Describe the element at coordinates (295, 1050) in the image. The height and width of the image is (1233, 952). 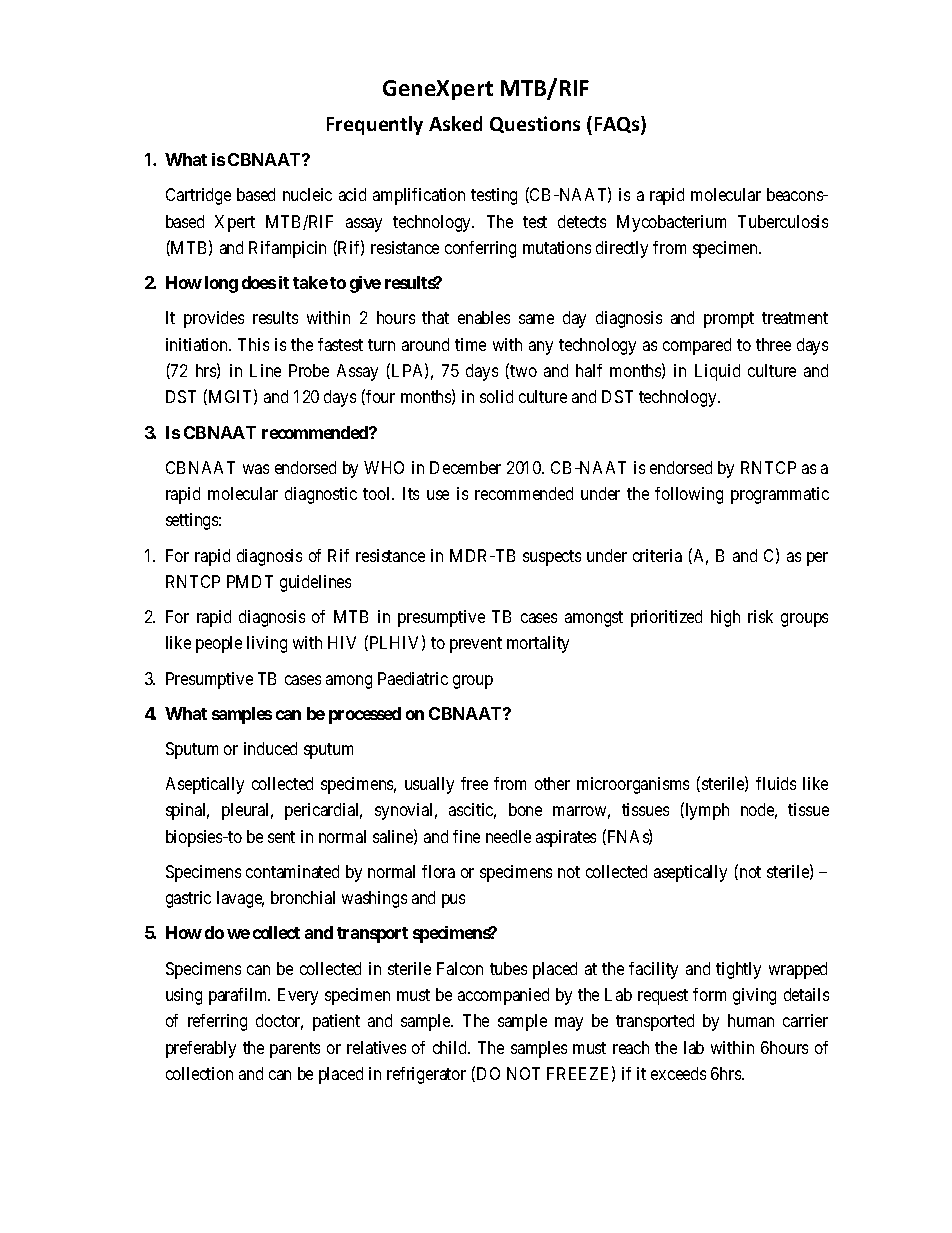
I see `parents` at that location.
